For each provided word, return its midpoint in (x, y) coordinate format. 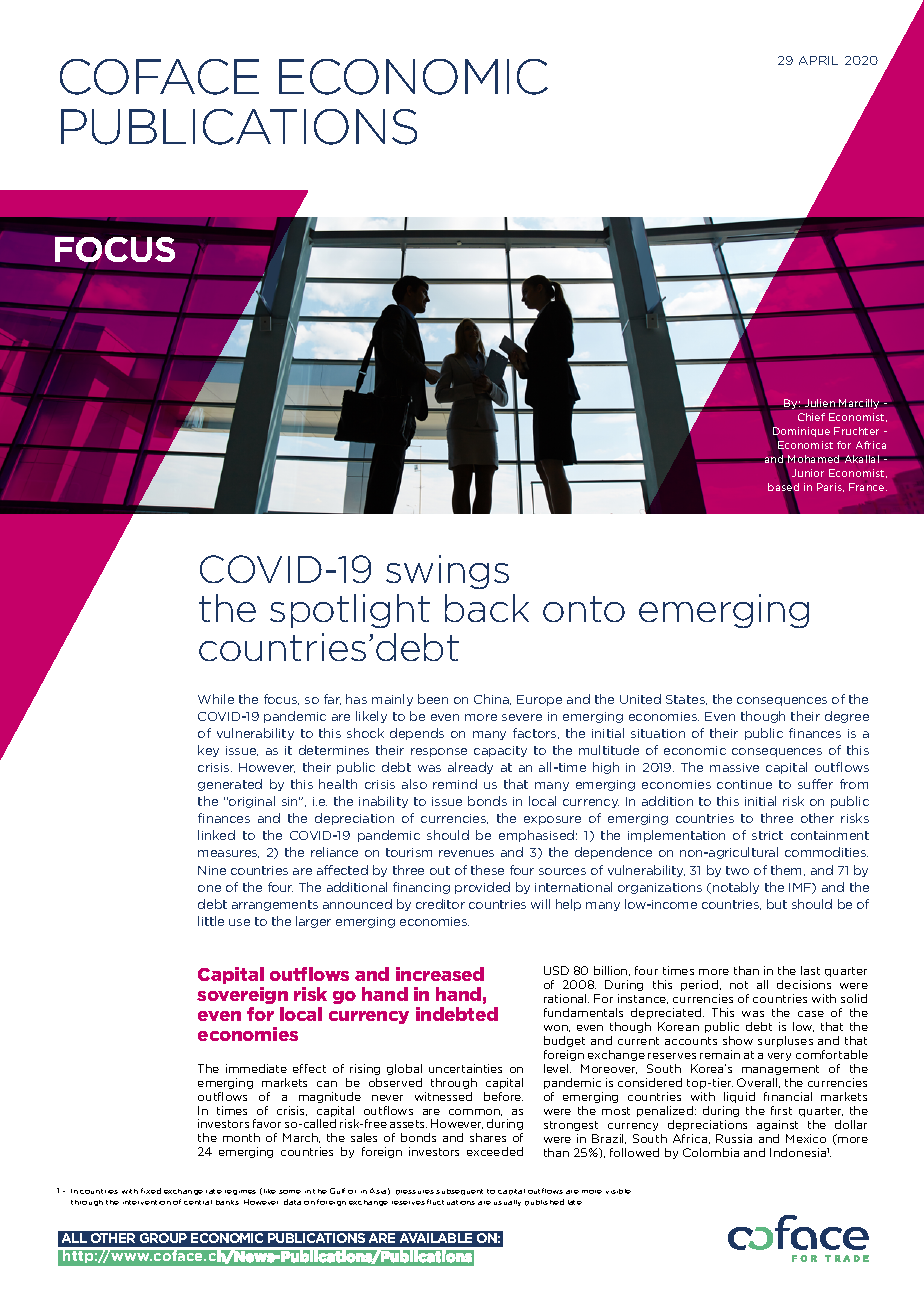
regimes (240, 1192)
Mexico (806, 1138)
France (868, 487)
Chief (811, 417)
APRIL (818, 60)
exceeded (495, 1151)
